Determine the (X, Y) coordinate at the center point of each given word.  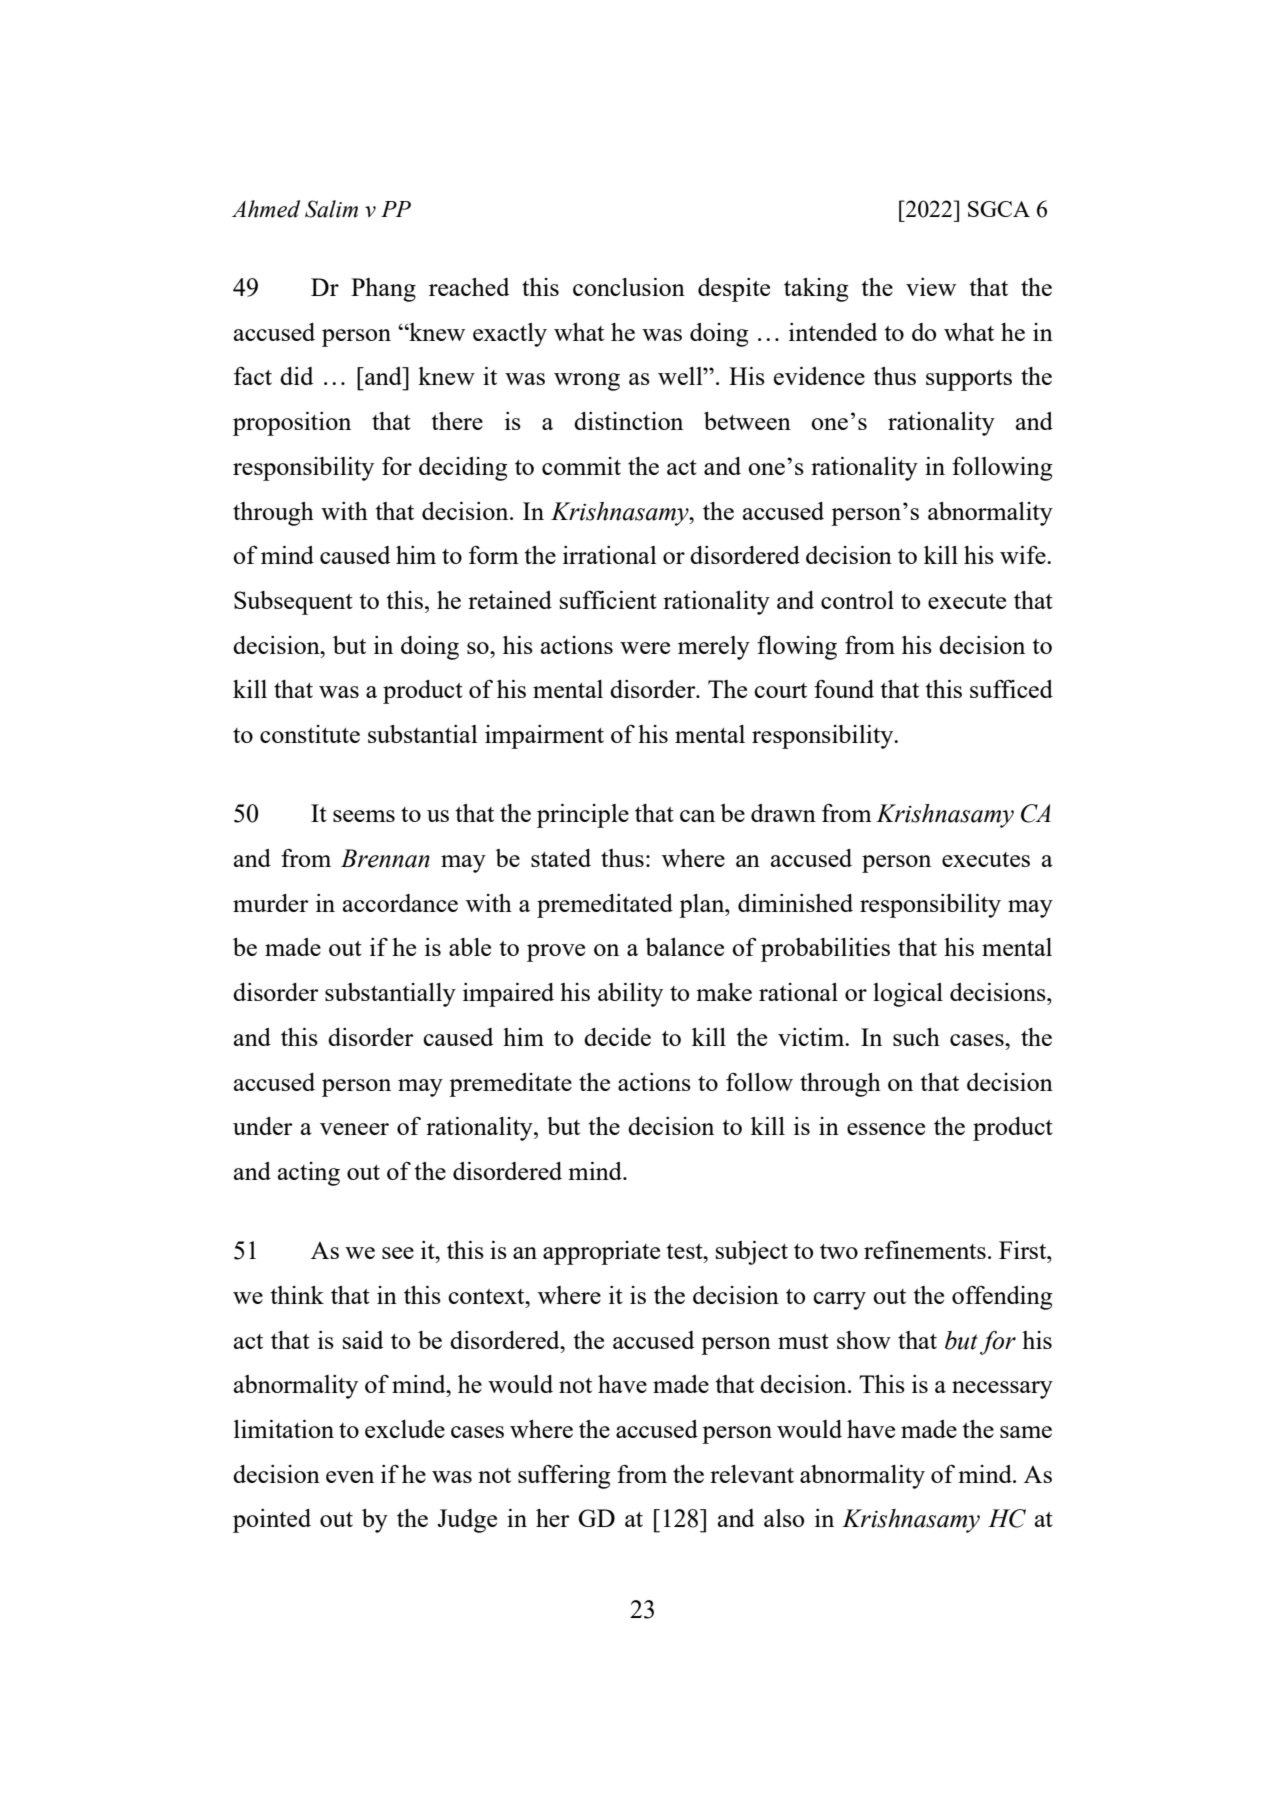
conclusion (629, 287)
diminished (795, 903)
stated (561, 858)
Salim (331, 209)
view (931, 287)
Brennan (385, 858)
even (350, 1477)
